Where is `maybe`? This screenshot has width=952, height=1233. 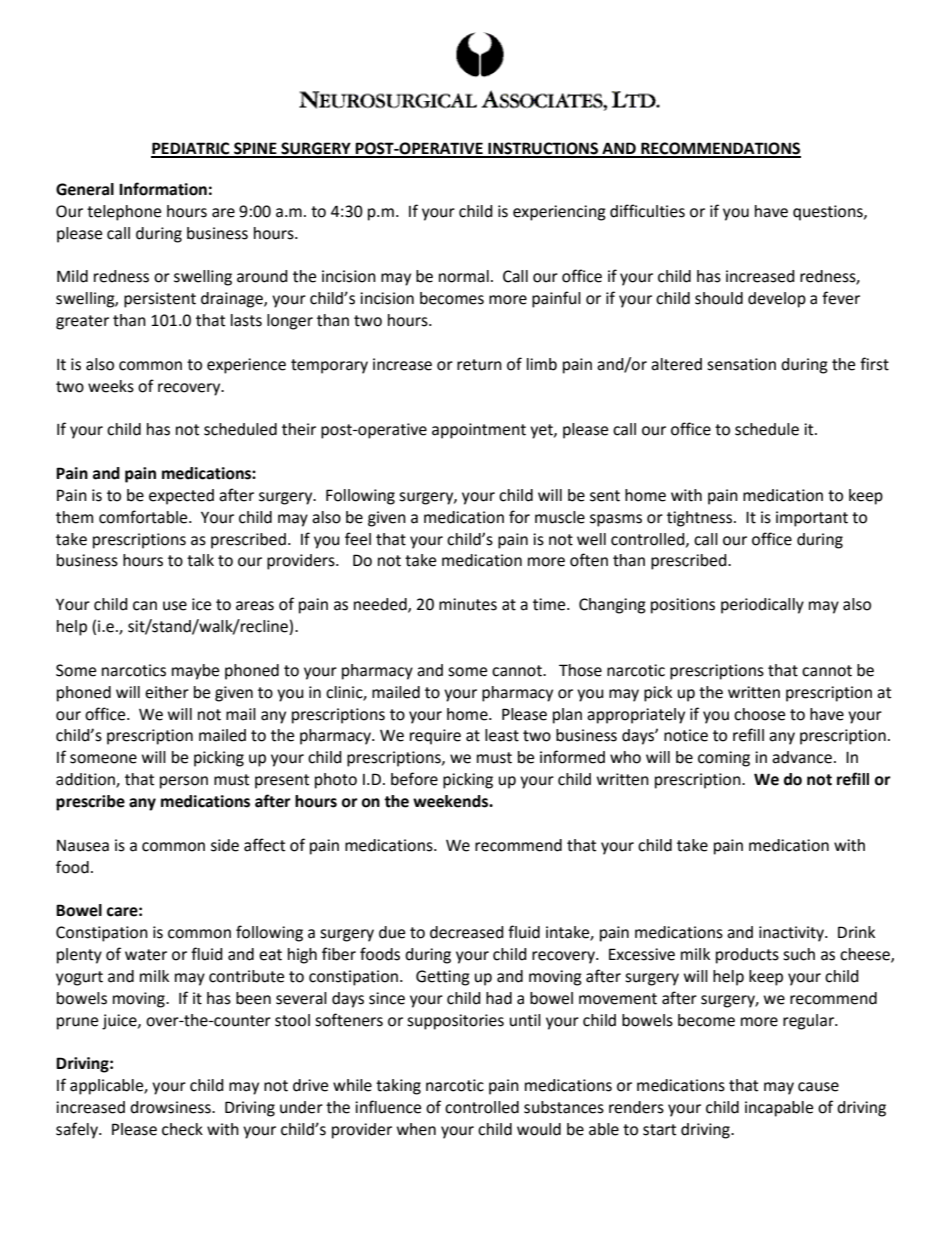
maybe is located at coordinates (195, 672).
